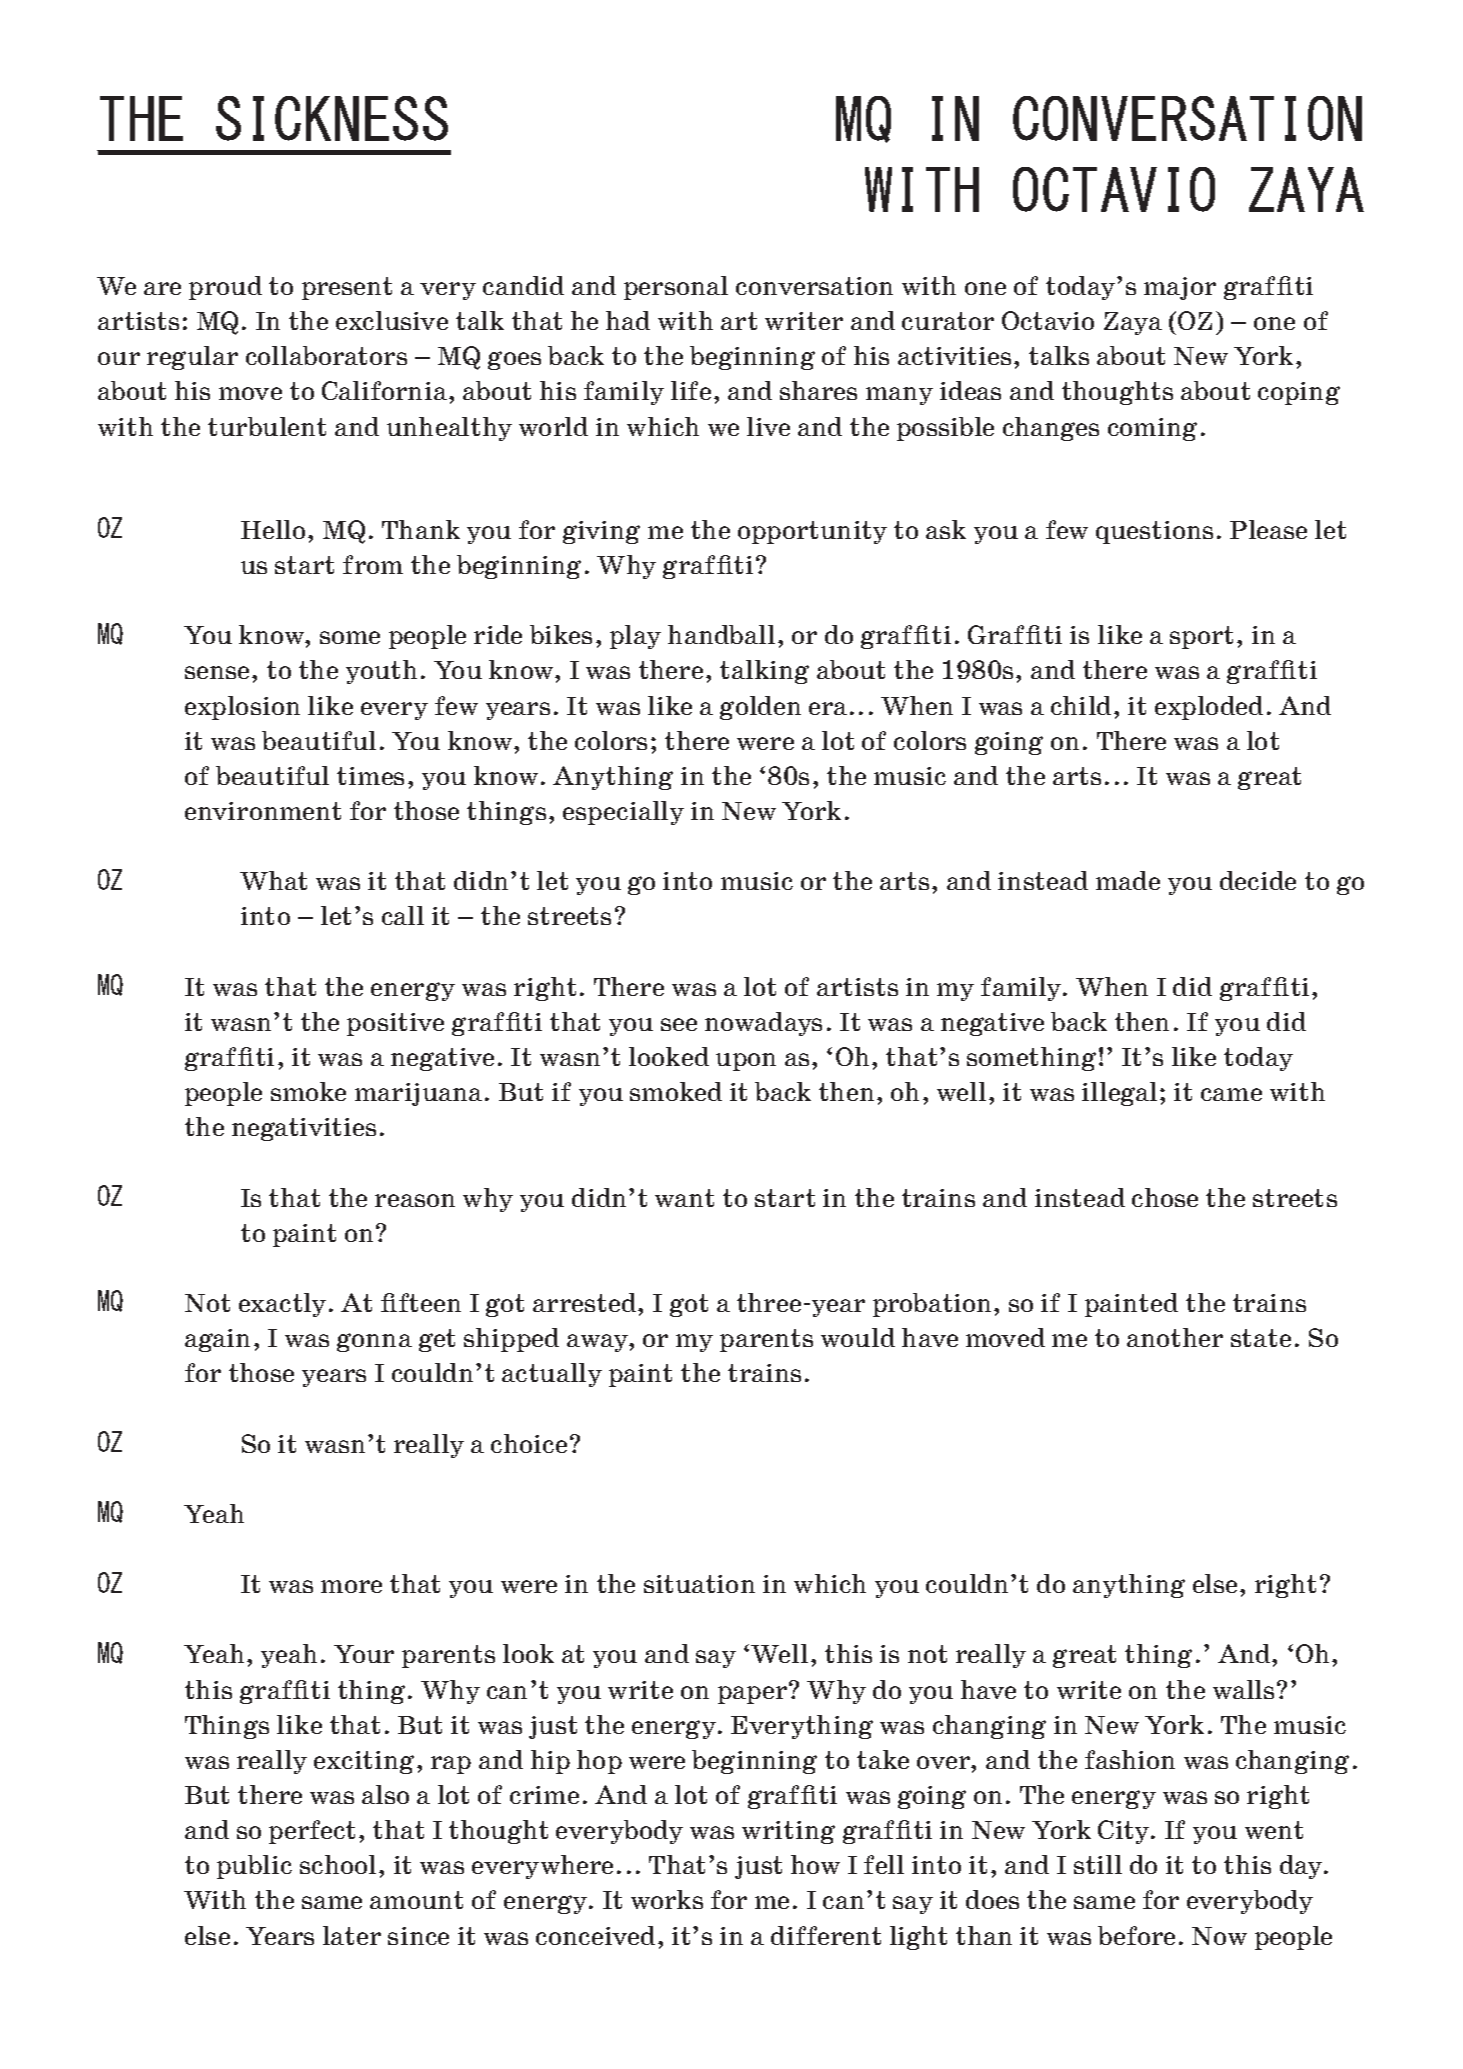  What do you see at coordinates (332, 118) in the screenshot?
I see `SICKNESS` at bounding box center [332, 118].
